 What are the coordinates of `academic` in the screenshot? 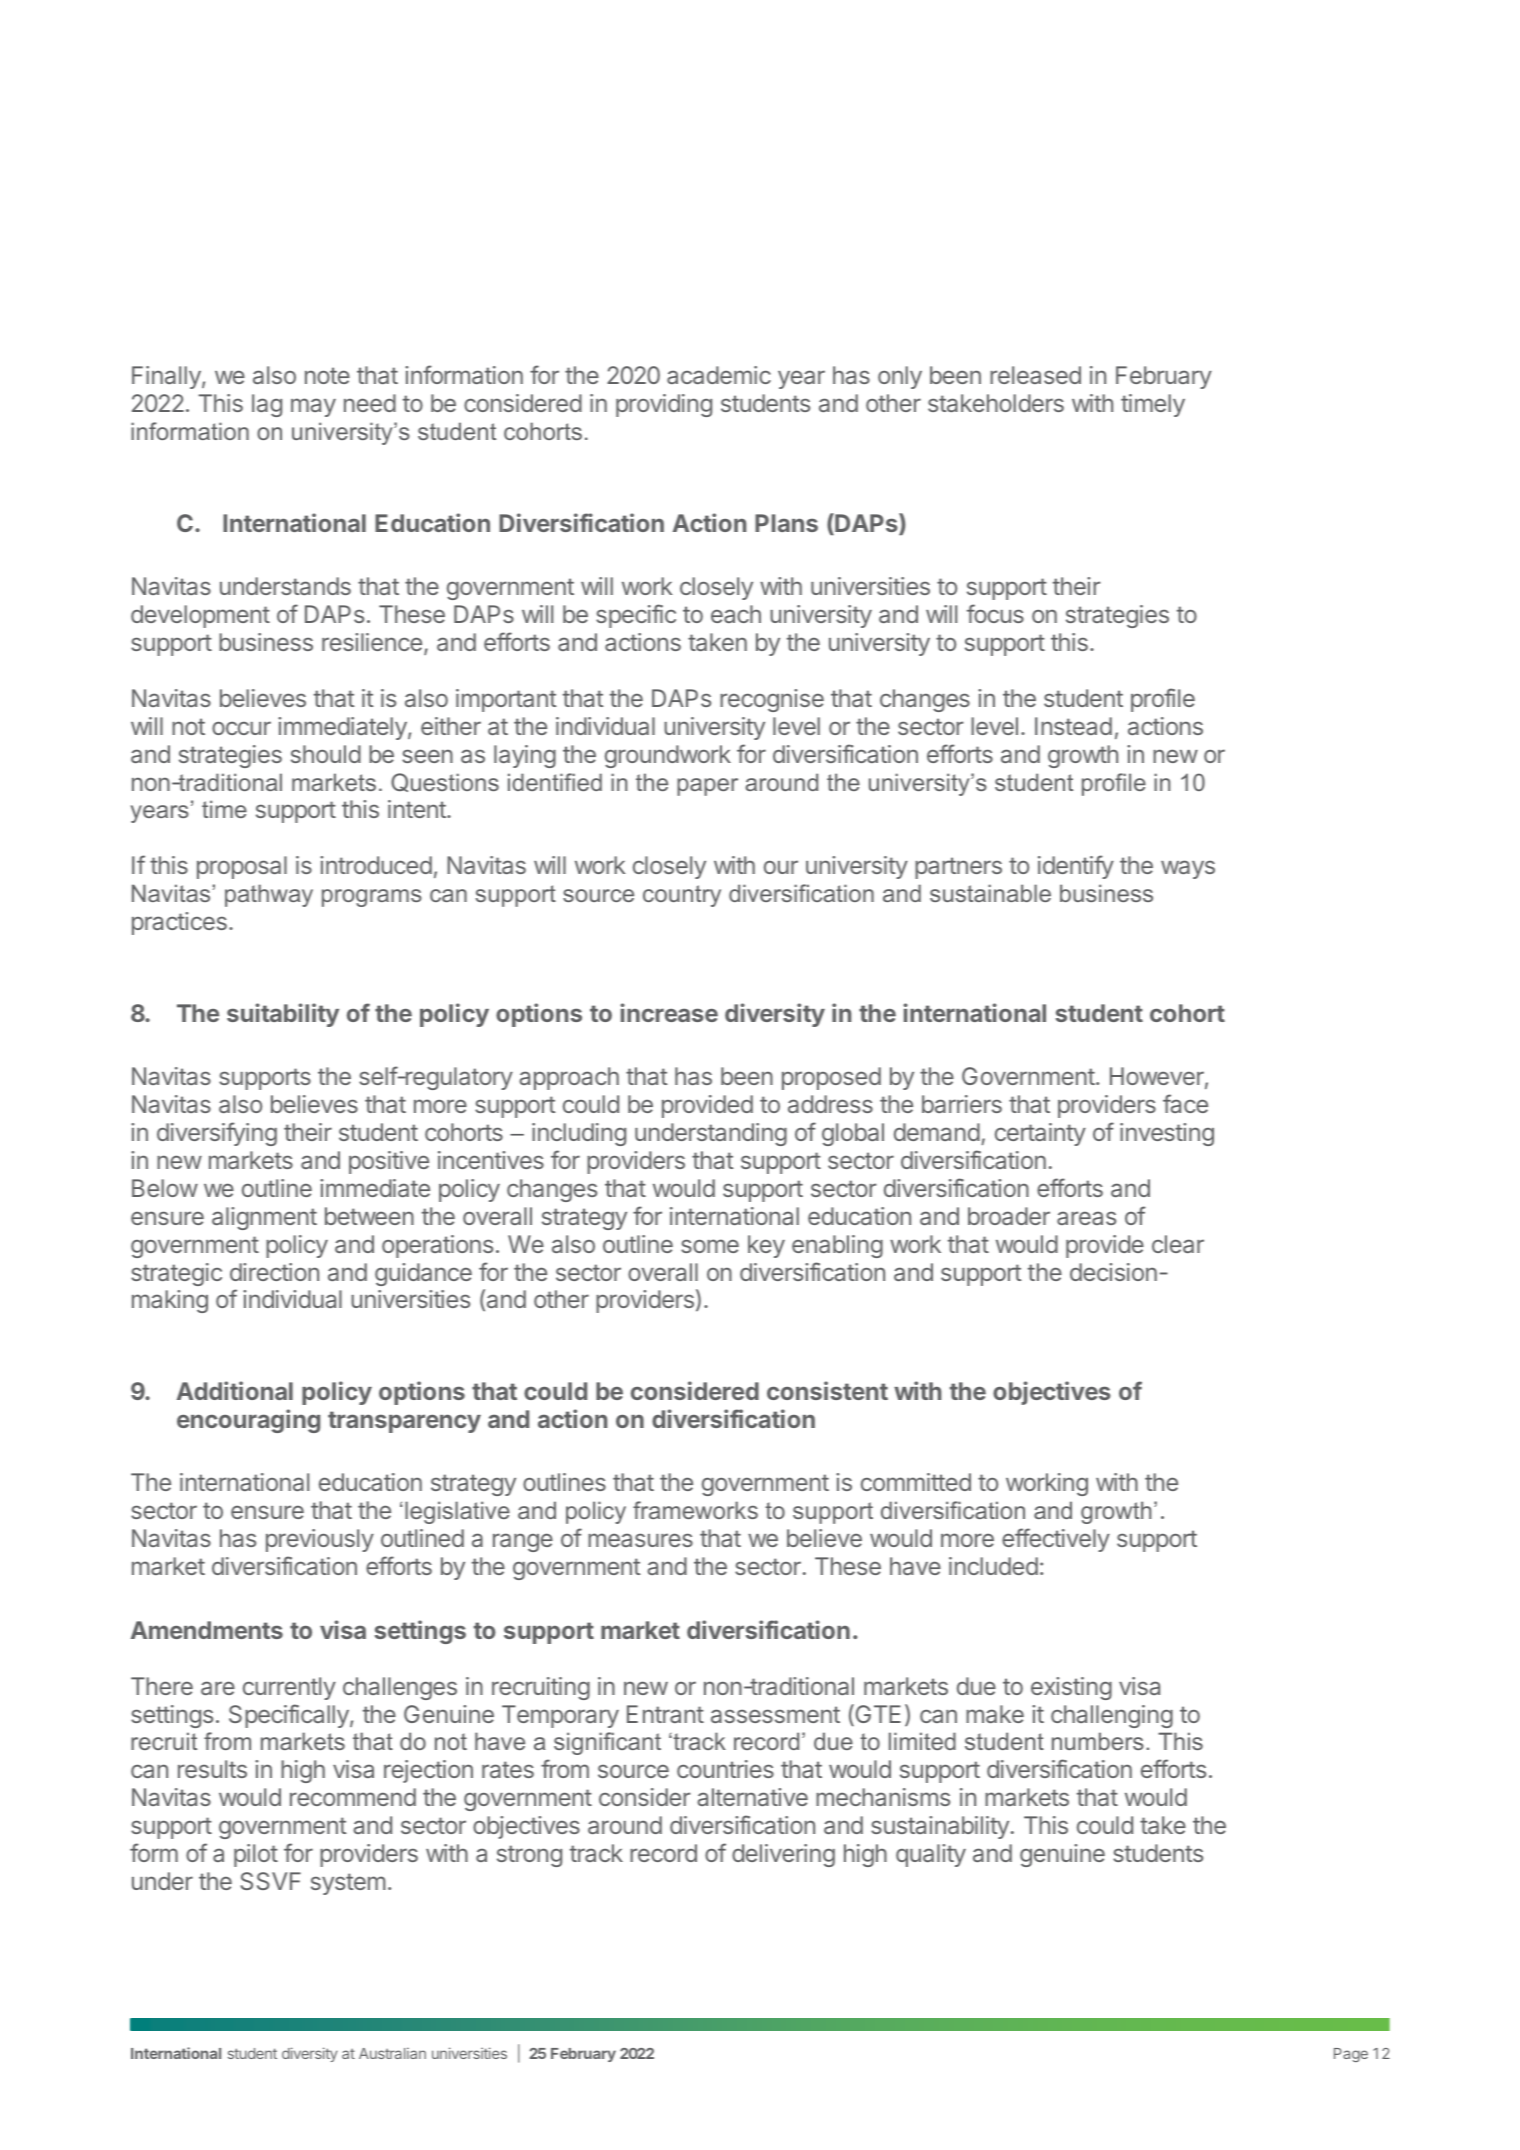 It's located at (719, 375).
